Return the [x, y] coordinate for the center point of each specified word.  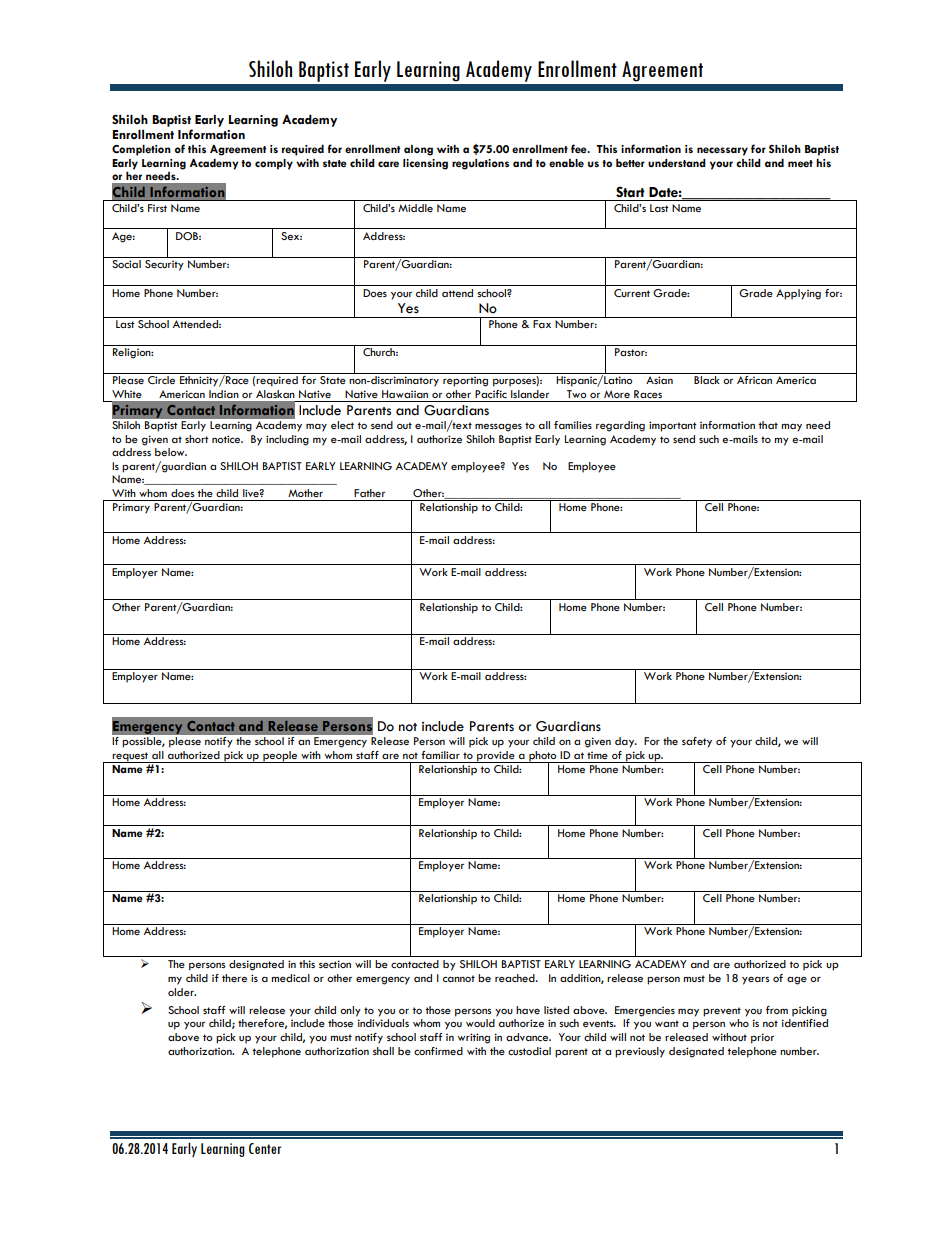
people [280, 757]
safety [697, 742]
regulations [480, 164]
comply [274, 164]
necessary [722, 151]
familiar [440, 755]
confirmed [438, 1051]
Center [265, 1148]
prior [762, 1038]
